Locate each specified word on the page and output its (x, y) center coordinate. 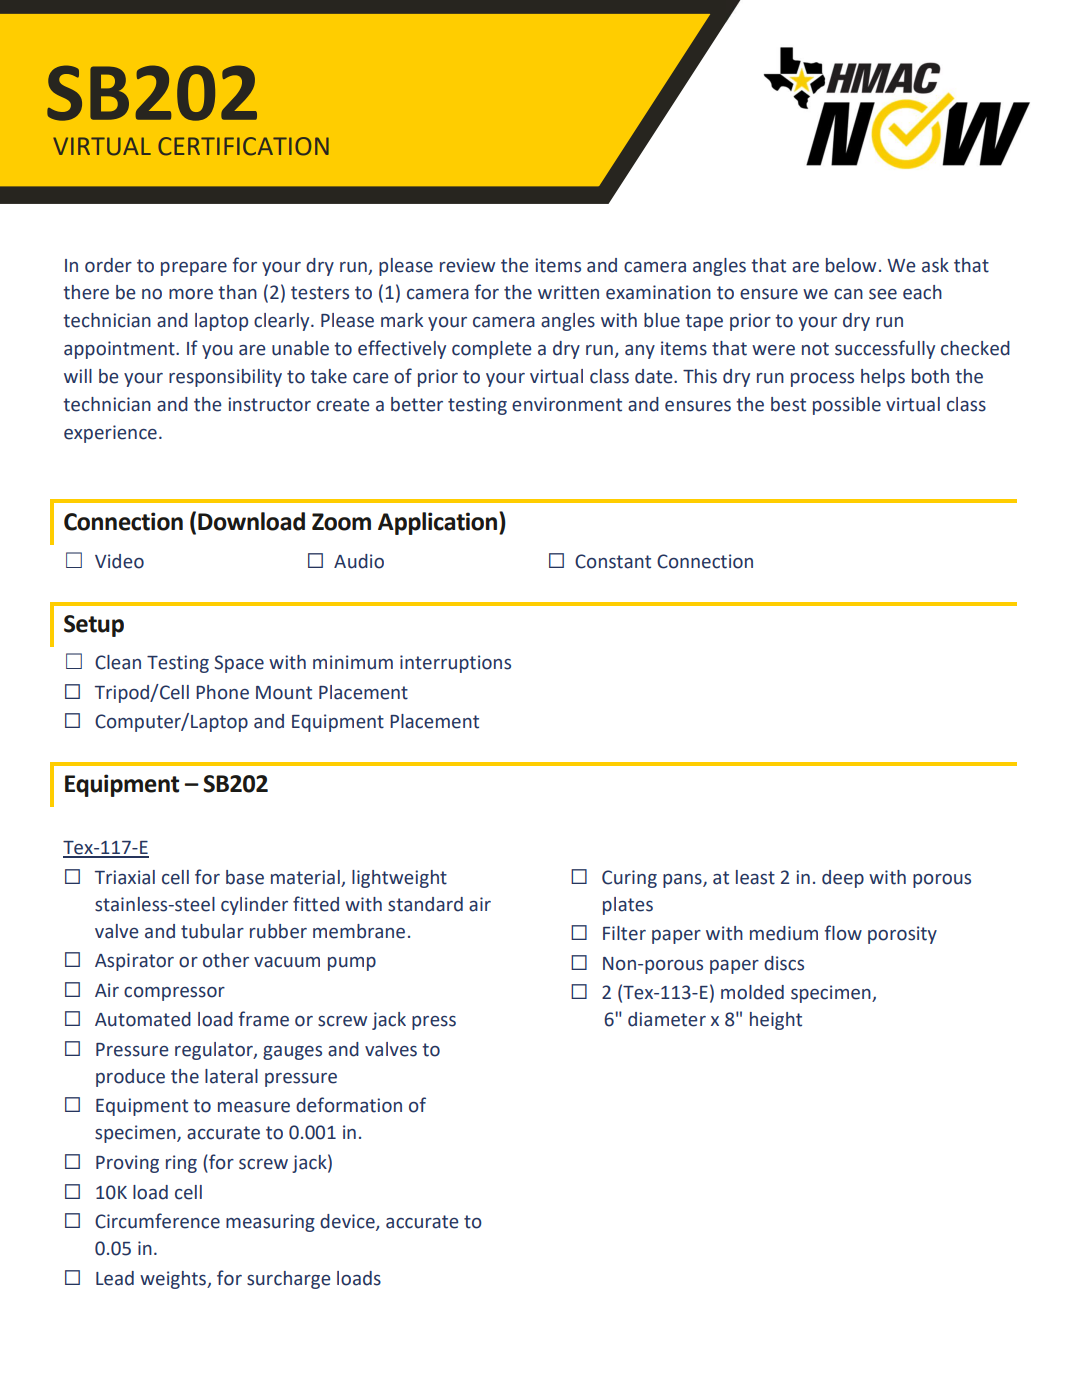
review (467, 265)
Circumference (157, 1221)
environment (567, 404)
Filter (624, 933)
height (776, 1021)
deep (843, 879)
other (226, 960)
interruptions (455, 664)
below (851, 265)
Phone (222, 692)
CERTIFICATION (243, 146)
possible (847, 406)
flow (843, 933)
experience (110, 434)
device (348, 1222)
